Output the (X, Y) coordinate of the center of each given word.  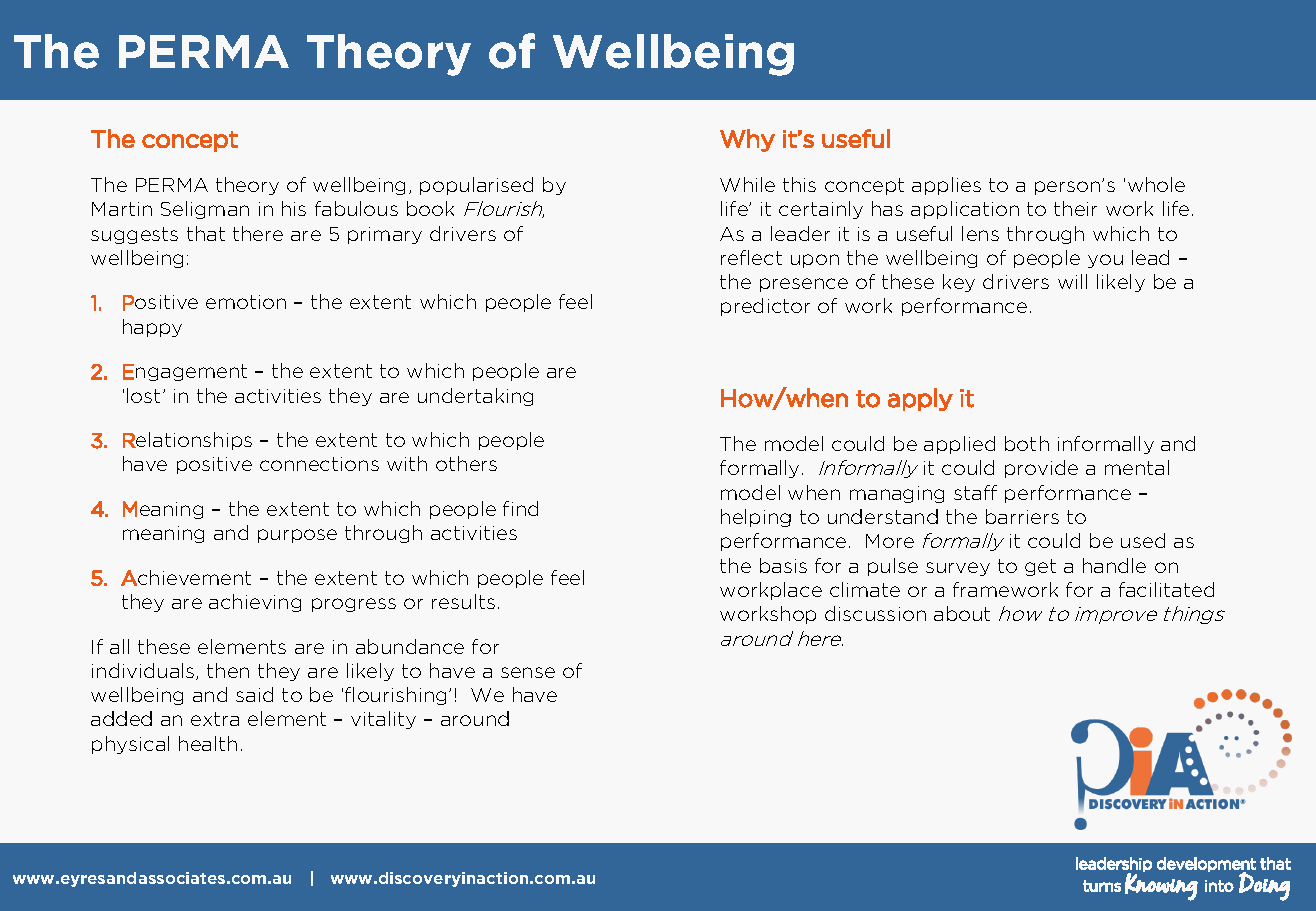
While (747, 184)
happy (152, 328)
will (1072, 281)
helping (756, 518)
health (208, 743)
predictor (765, 307)
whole (1156, 184)
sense (528, 672)
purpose (297, 536)
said (254, 694)
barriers (1022, 516)
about (962, 613)
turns (1102, 886)
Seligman (205, 210)
